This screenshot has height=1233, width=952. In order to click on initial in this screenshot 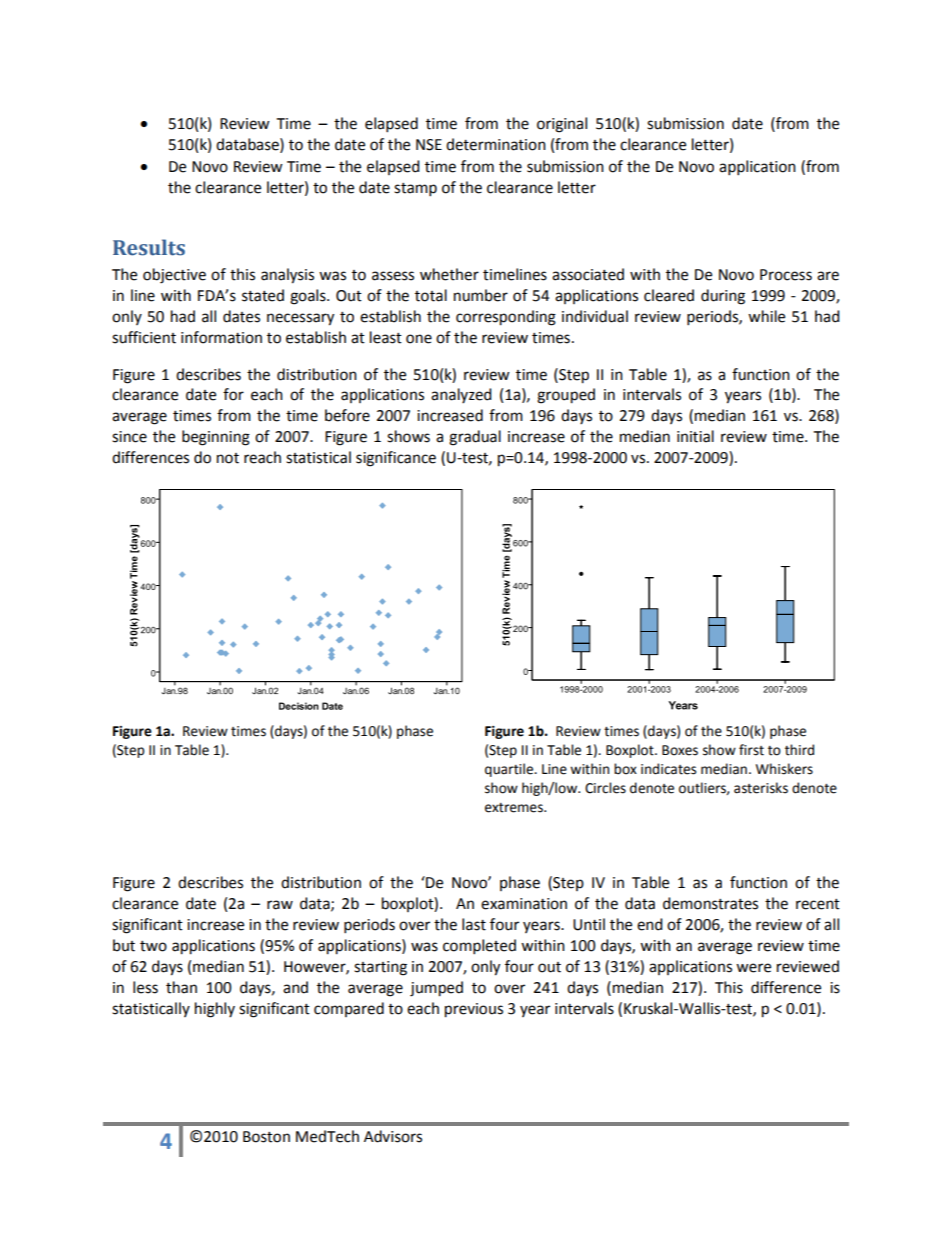, I will do `click(695, 436)`.
